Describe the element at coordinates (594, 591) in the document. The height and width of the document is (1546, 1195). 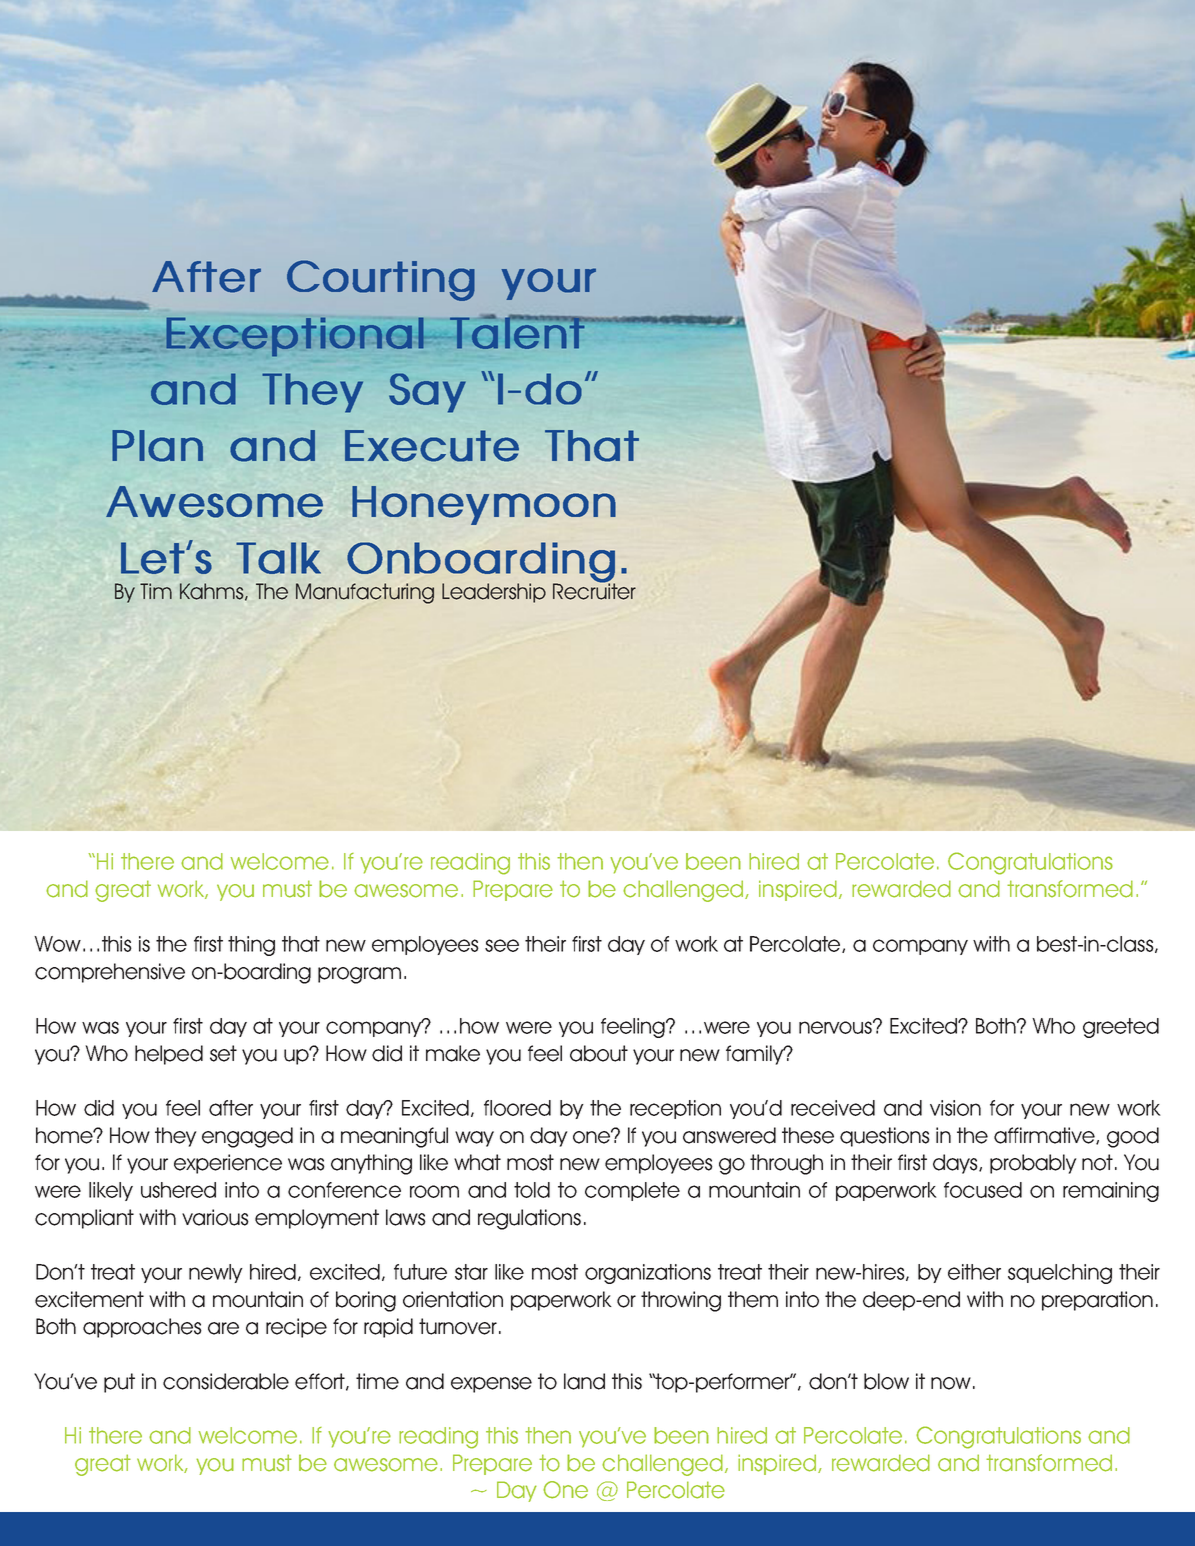
I see `Recruiter` at that location.
